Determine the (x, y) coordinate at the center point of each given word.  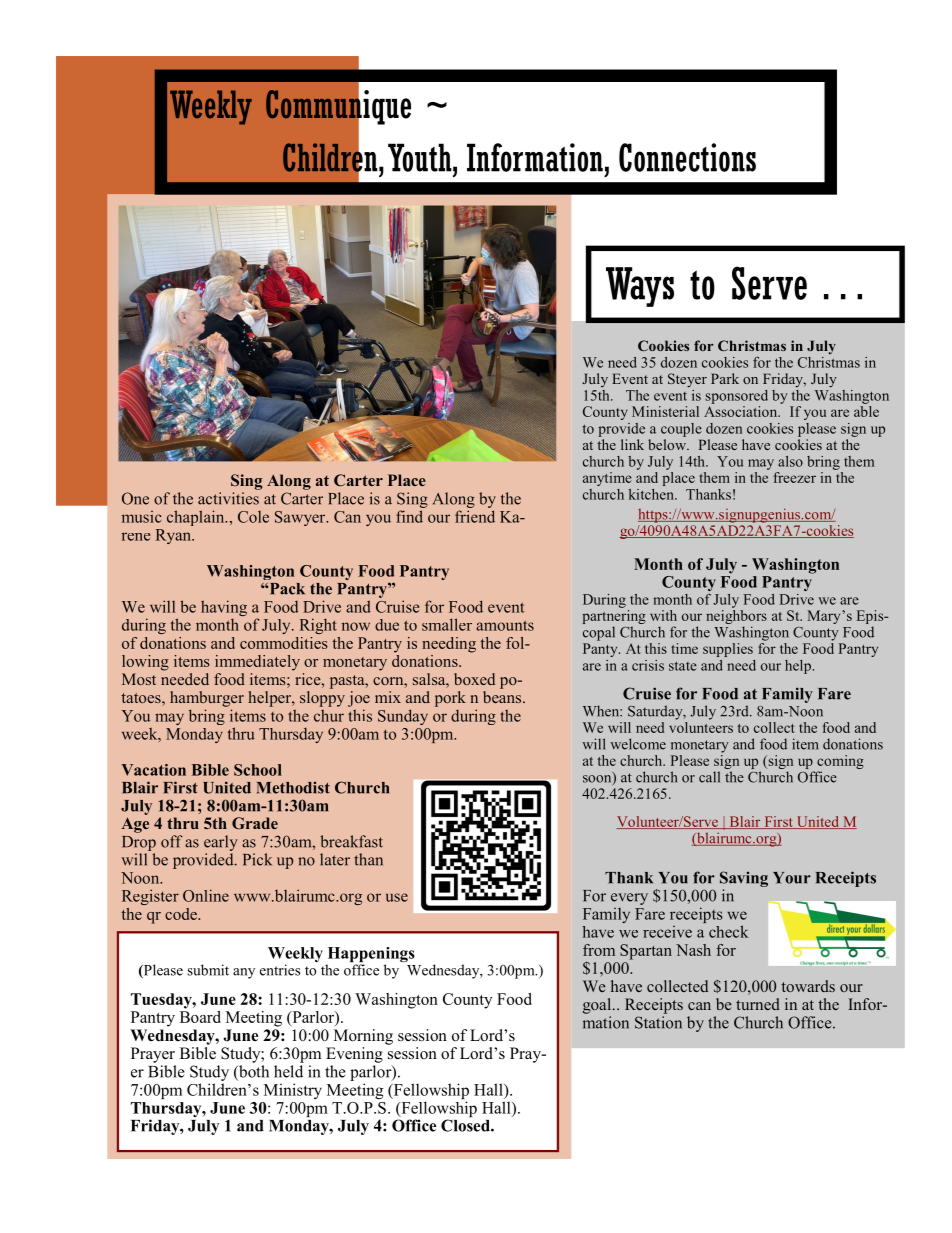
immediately (257, 663)
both (253, 1072)
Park (725, 378)
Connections (687, 157)
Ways (640, 287)
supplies (728, 650)
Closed (466, 1125)
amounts (505, 625)
